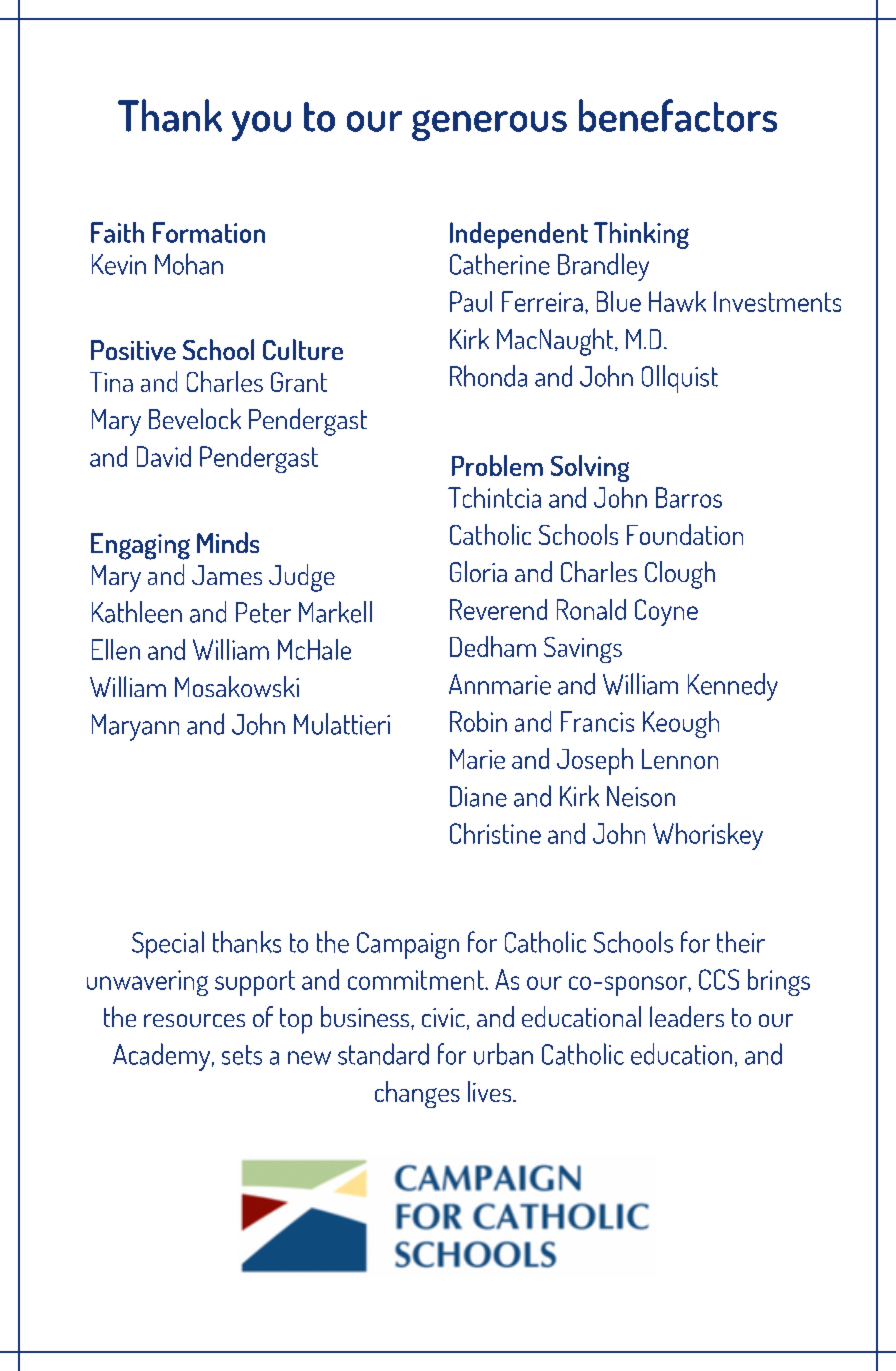 This document has width=896, height=1371. I want to click on Solving, so click(590, 468).
